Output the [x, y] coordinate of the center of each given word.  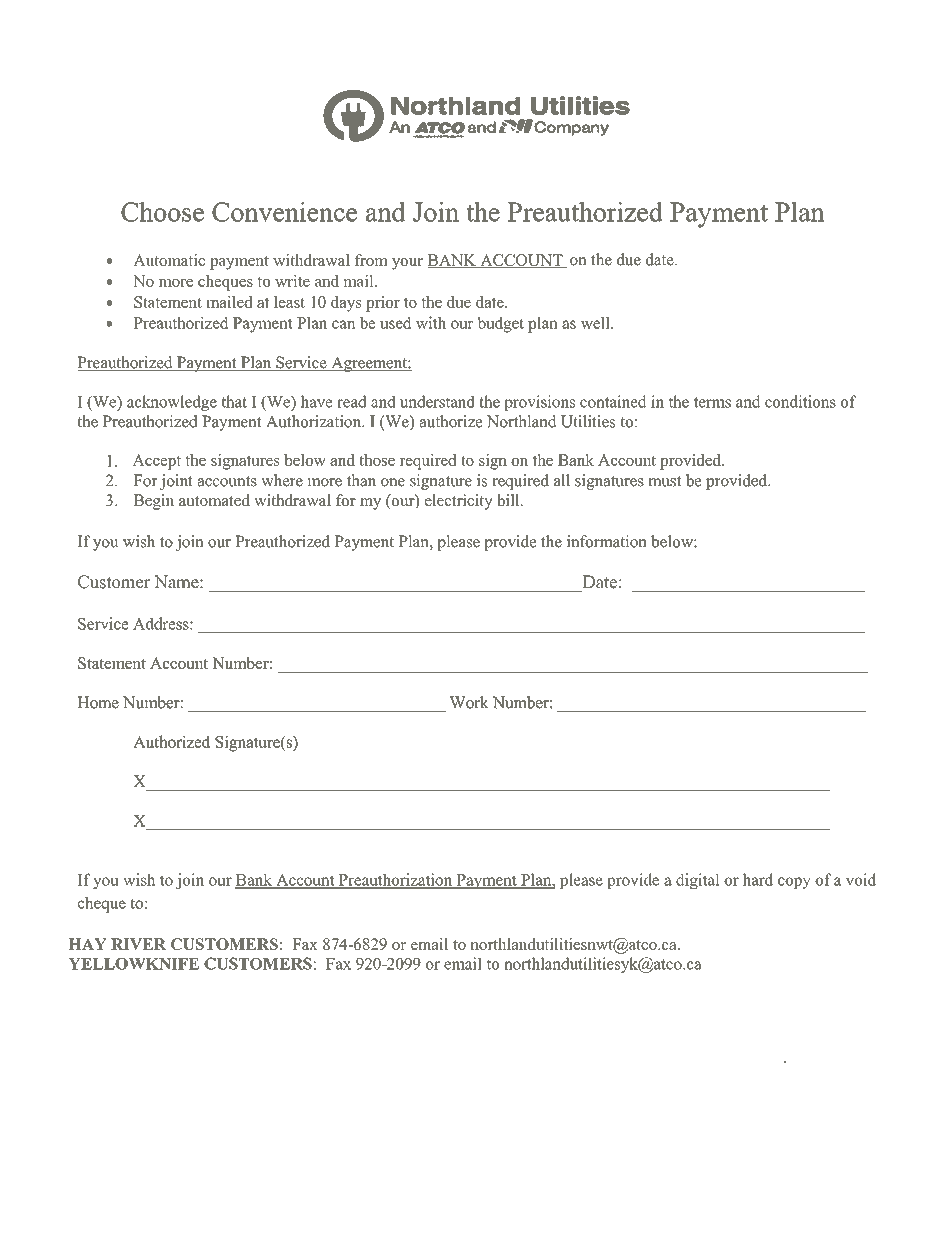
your [407, 264]
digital [698, 881]
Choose [162, 212]
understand [437, 401]
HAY [87, 944]
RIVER [138, 944]
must [665, 481]
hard [758, 879]
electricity [458, 502]
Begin [153, 502]
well [596, 322]
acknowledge [172, 403]
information [606, 541]
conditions [800, 401]
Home [98, 702]
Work [469, 702]
